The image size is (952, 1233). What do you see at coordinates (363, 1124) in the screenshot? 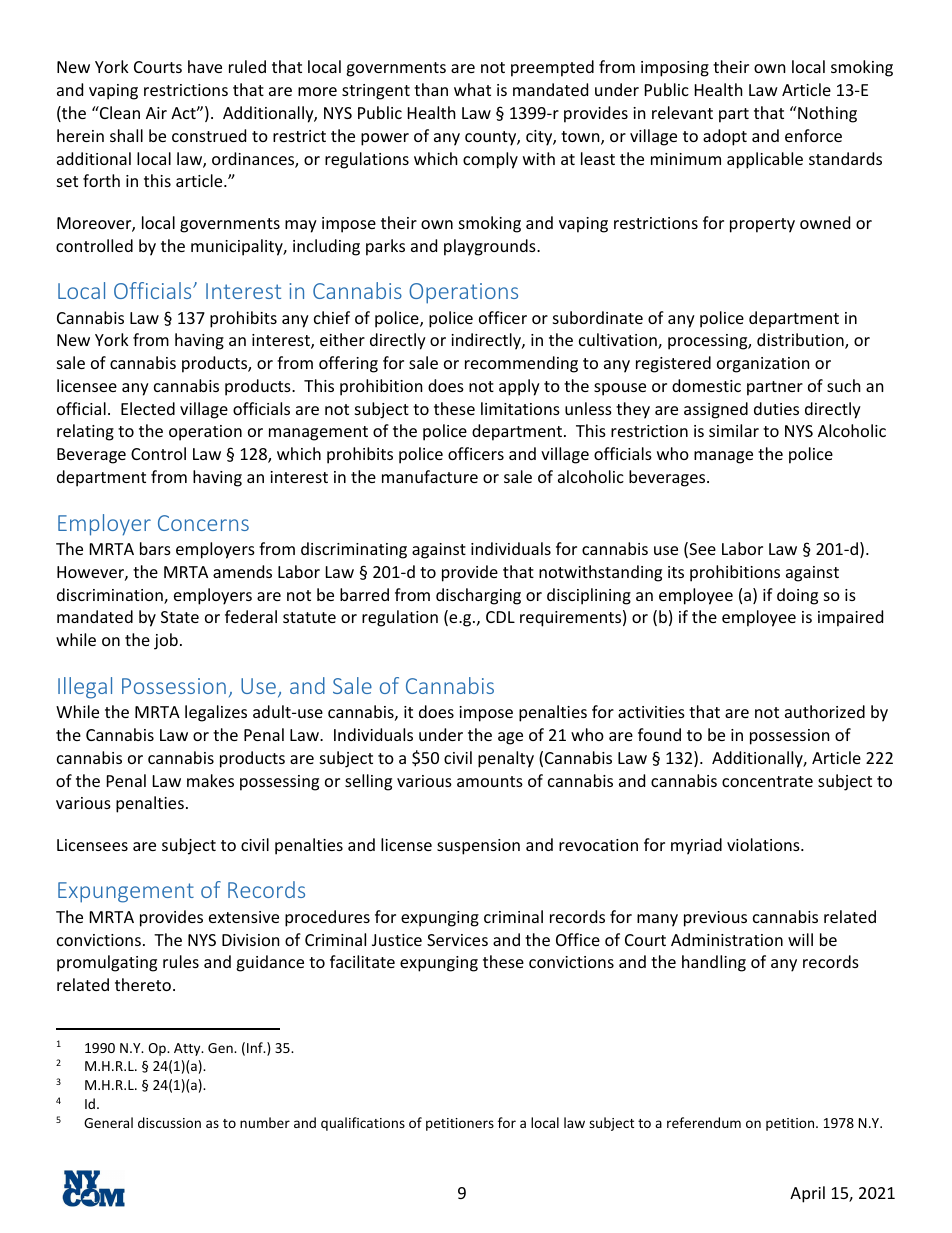
I see `qualifications` at bounding box center [363, 1124].
